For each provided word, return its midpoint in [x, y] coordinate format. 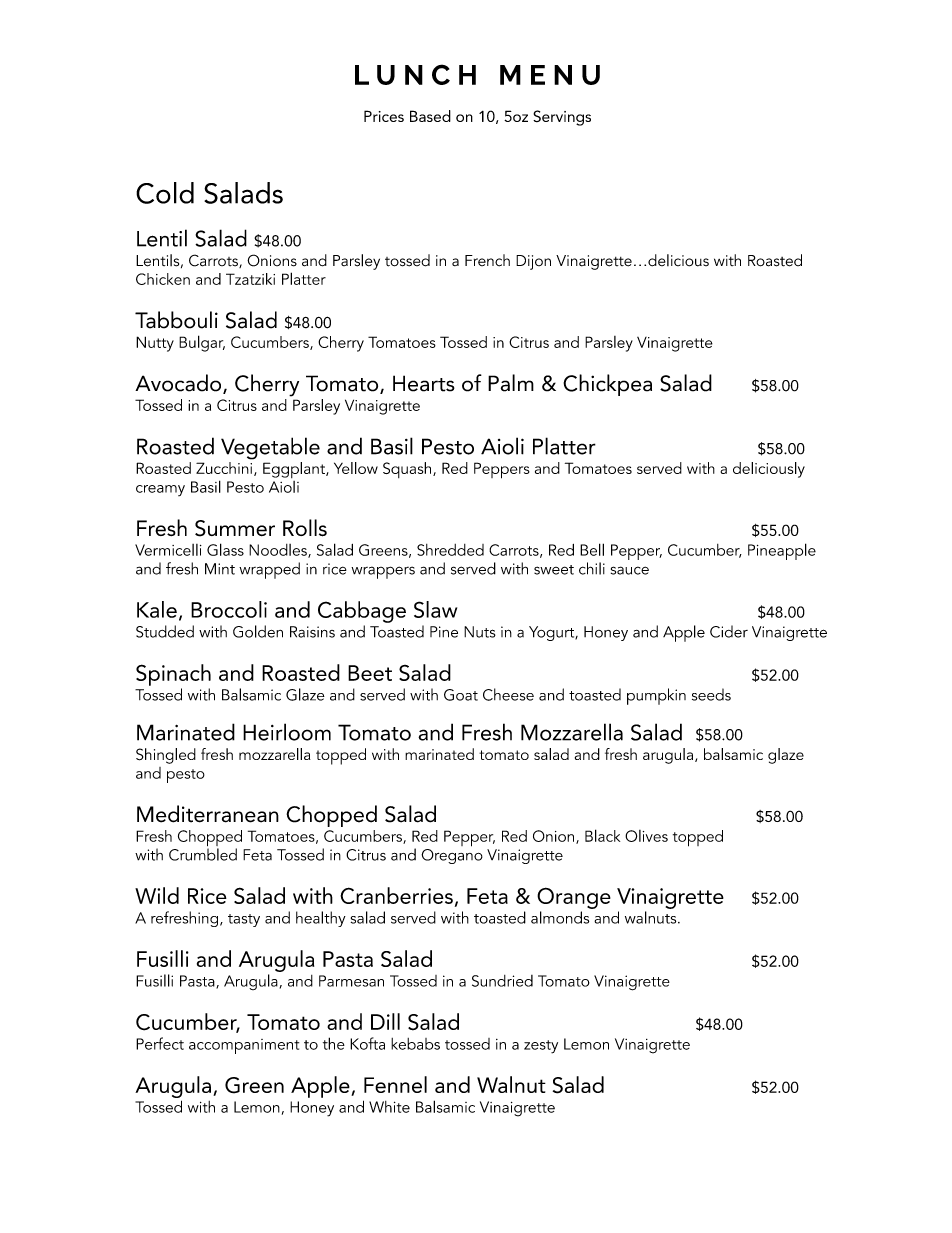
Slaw [435, 609]
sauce [630, 570]
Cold [165, 193]
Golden [258, 631]
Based [430, 116]
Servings [562, 118]
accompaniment [244, 1046]
